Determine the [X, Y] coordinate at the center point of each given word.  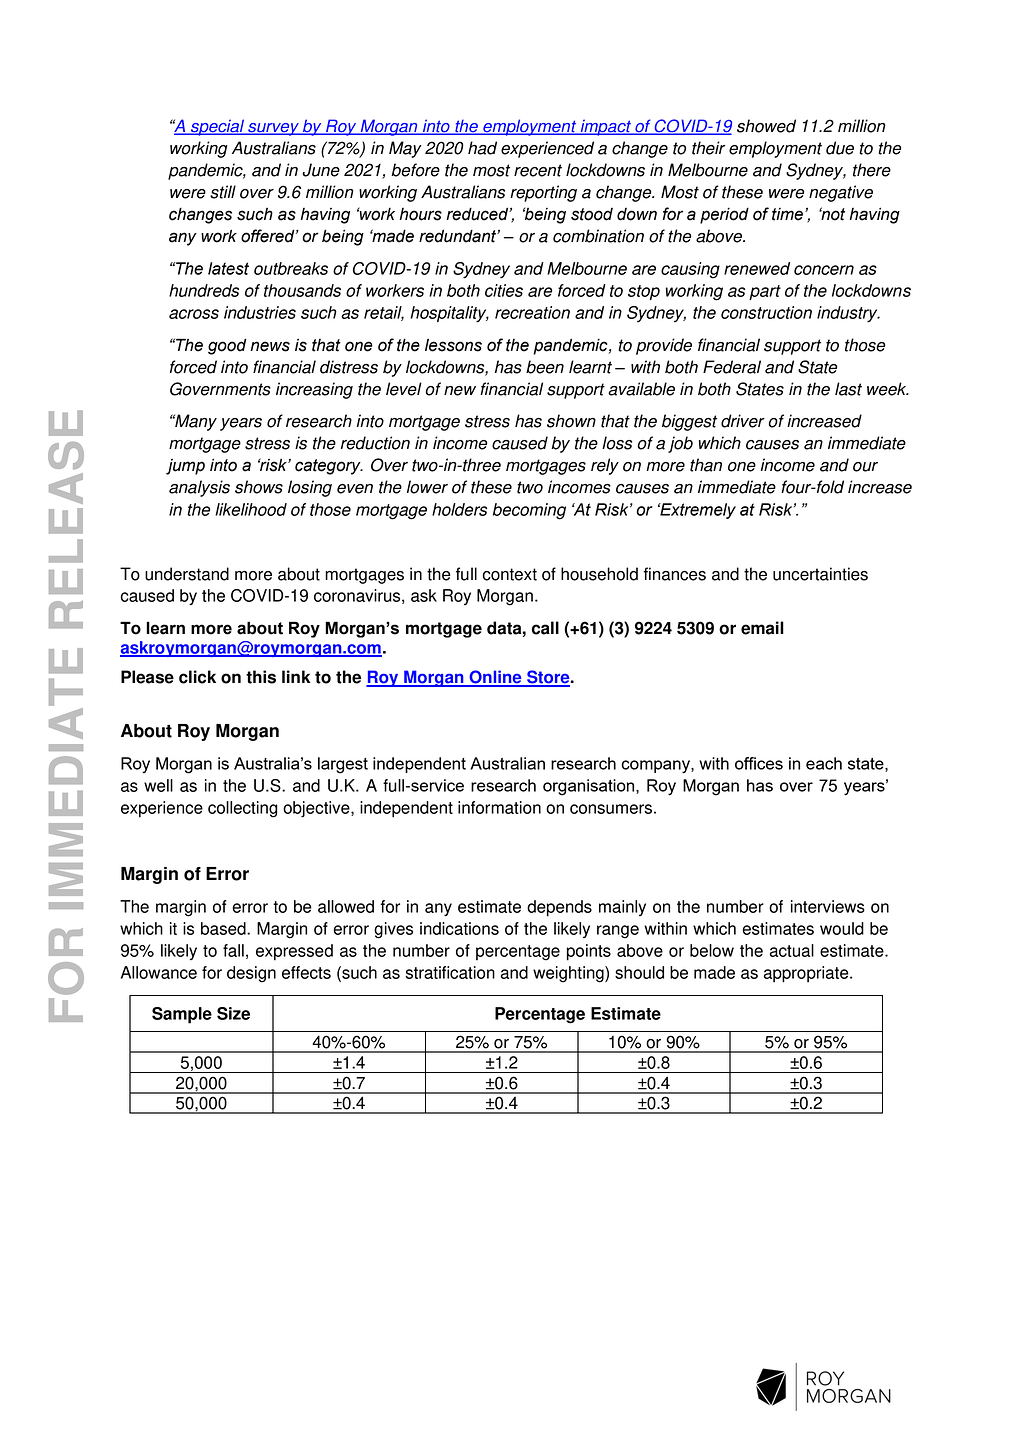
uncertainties [820, 574]
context [510, 574]
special [218, 127]
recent [538, 170]
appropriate [807, 974]
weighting [569, 974]
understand [187, 574]
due [840, 148]
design [251, 974]
